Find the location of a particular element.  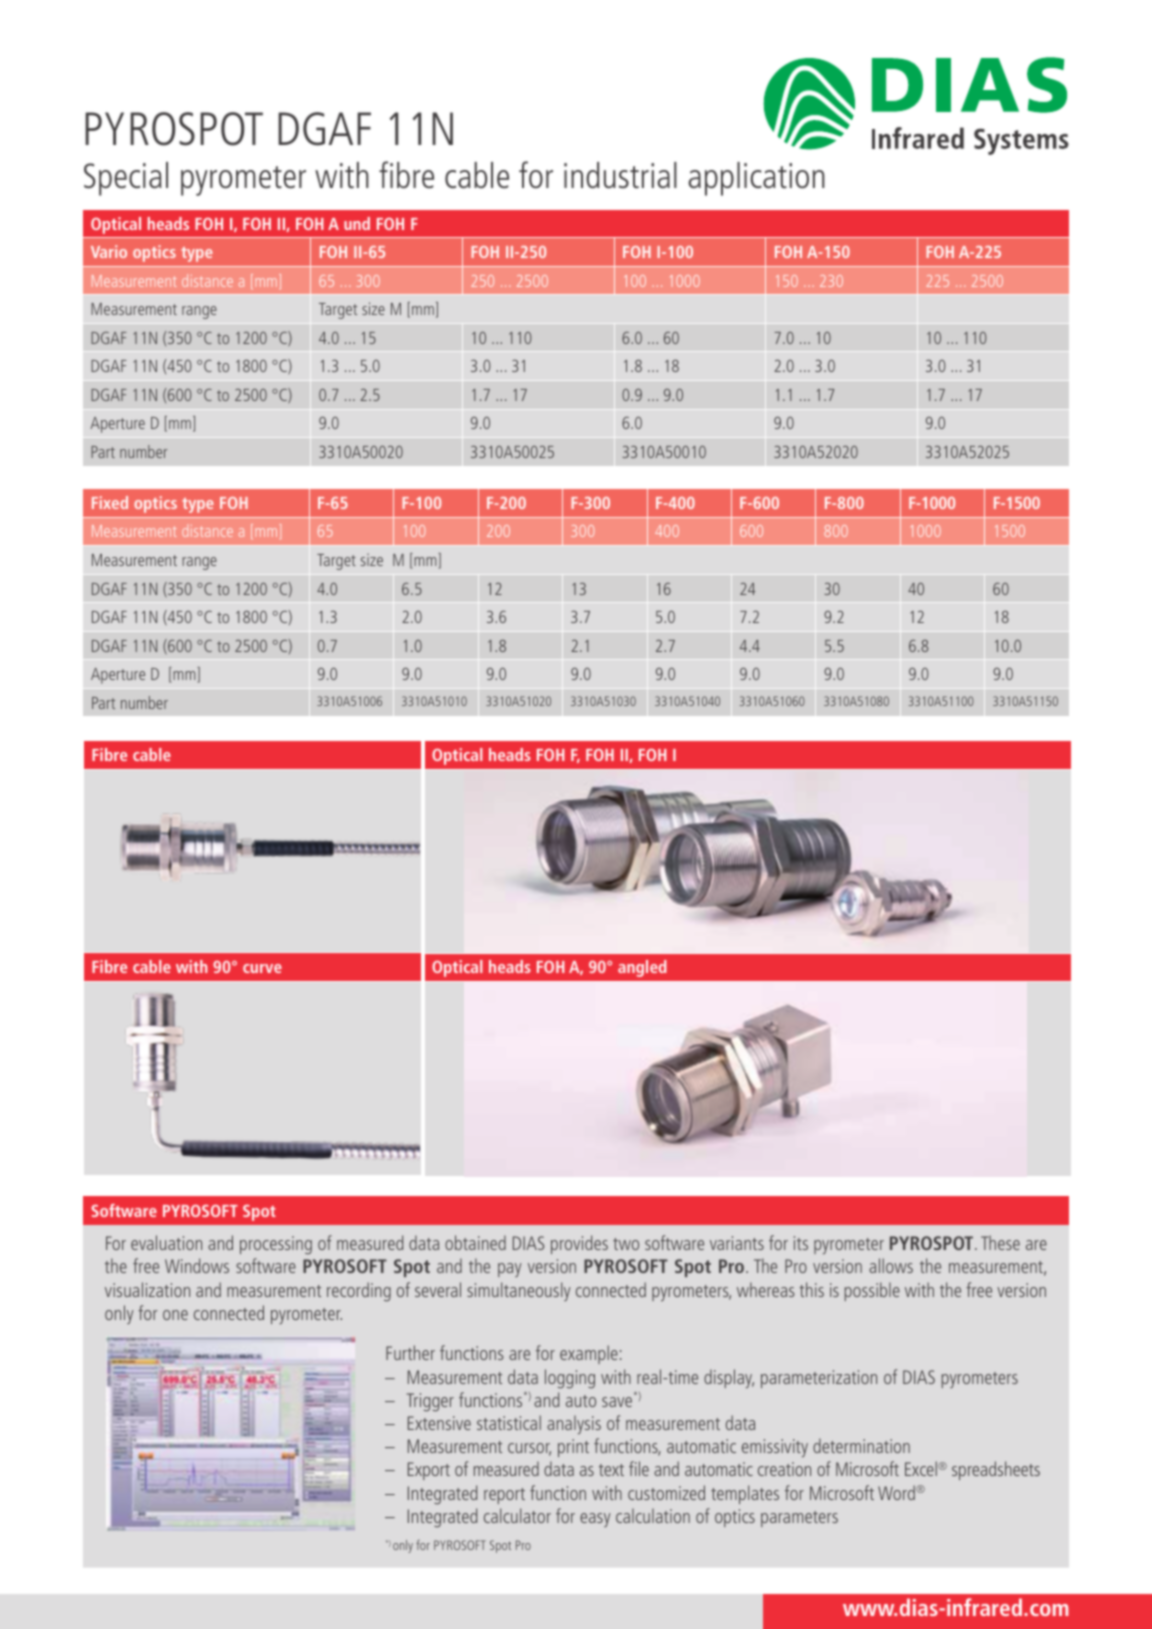

und is located at coordinates (357, 223).
